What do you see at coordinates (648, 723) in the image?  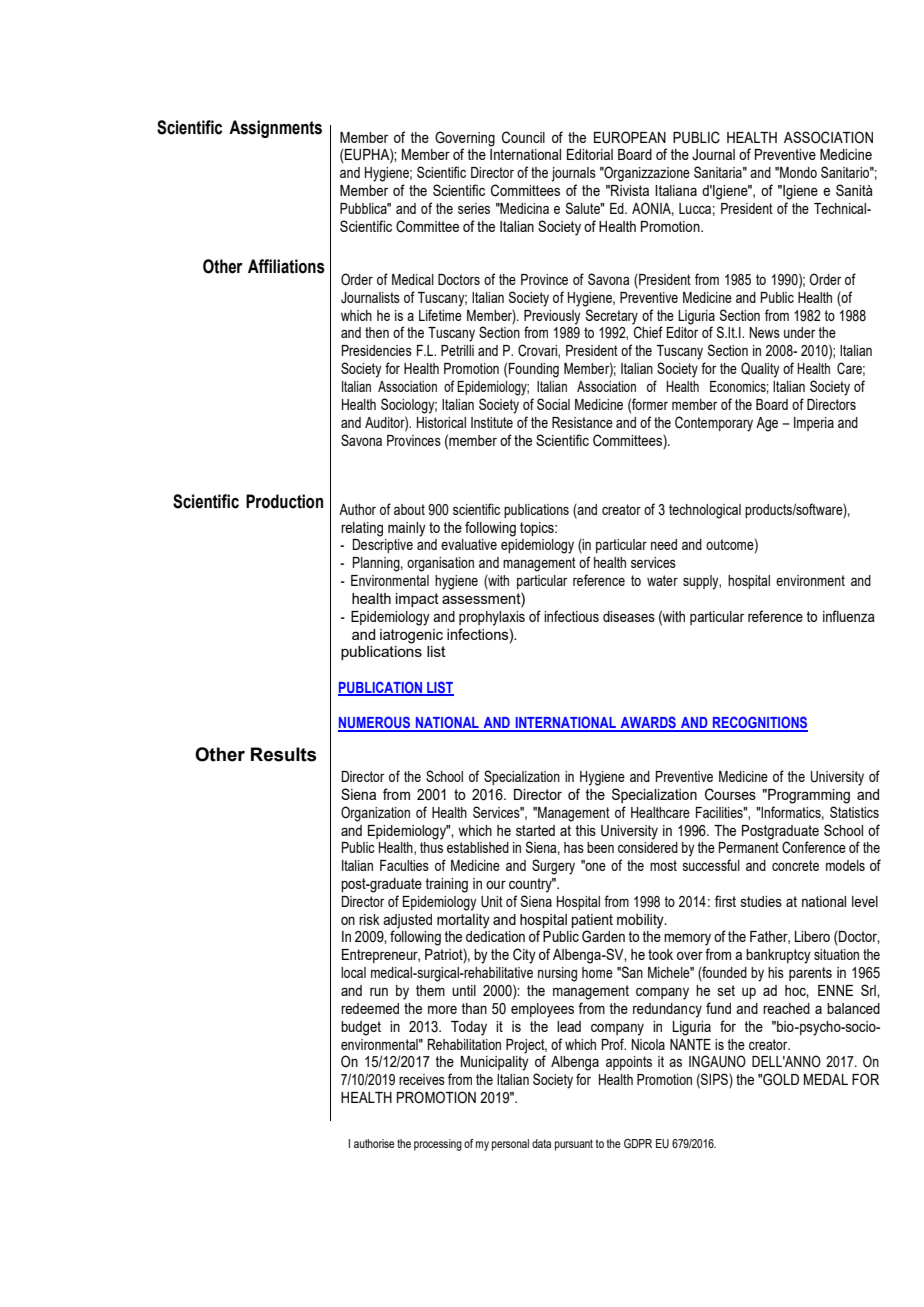 I see `AWARDS` at bounding box center [648, 723].
